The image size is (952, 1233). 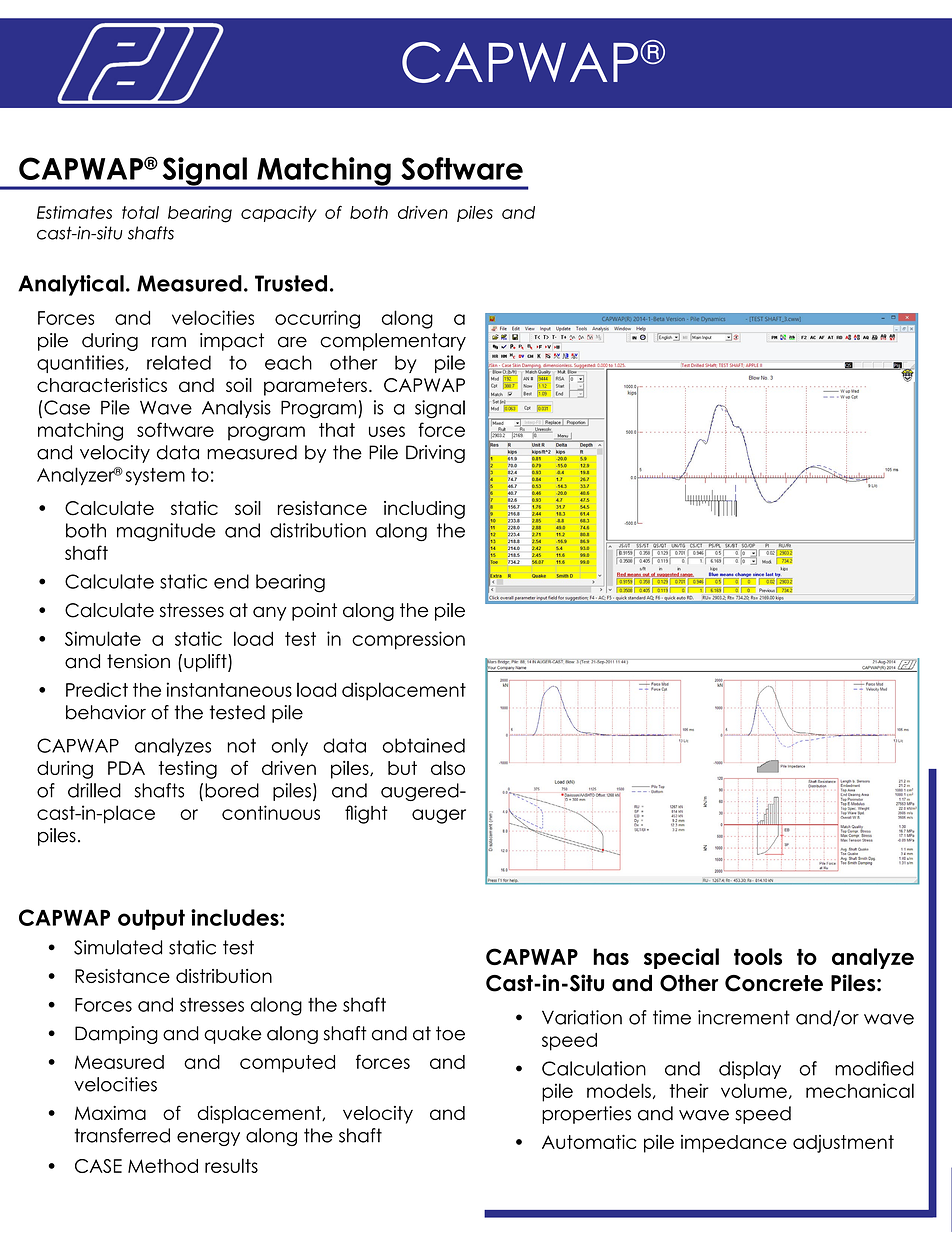 What do you see at coordinates (758, 956) in the image?
I see `tools` at bounding box center [758, 956].
